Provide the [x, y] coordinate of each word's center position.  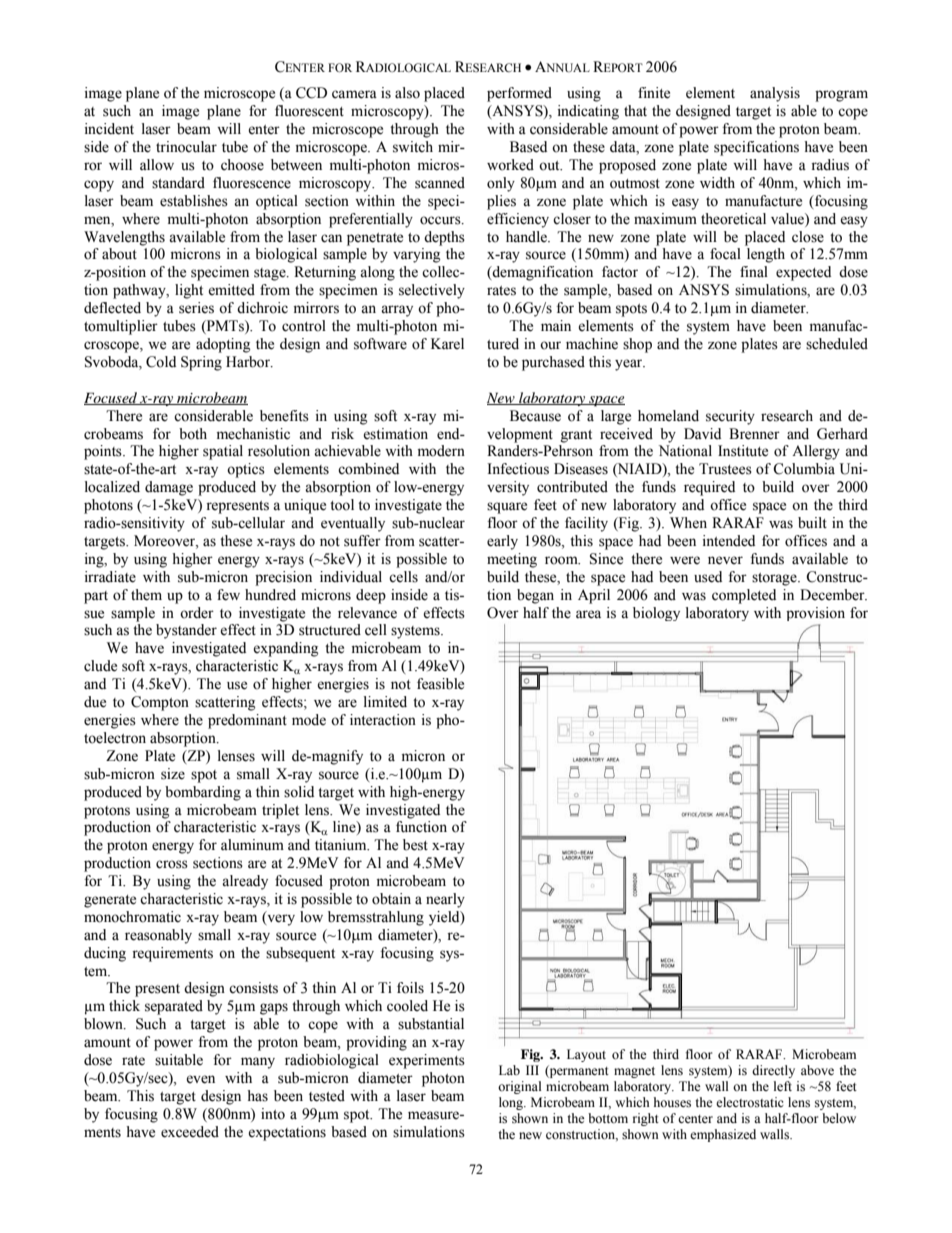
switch [413, 147]
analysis [775, 94]
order [197, 613]
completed [744, 596]
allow [157, 165]
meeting [512, 560]
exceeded [190, 1132]
